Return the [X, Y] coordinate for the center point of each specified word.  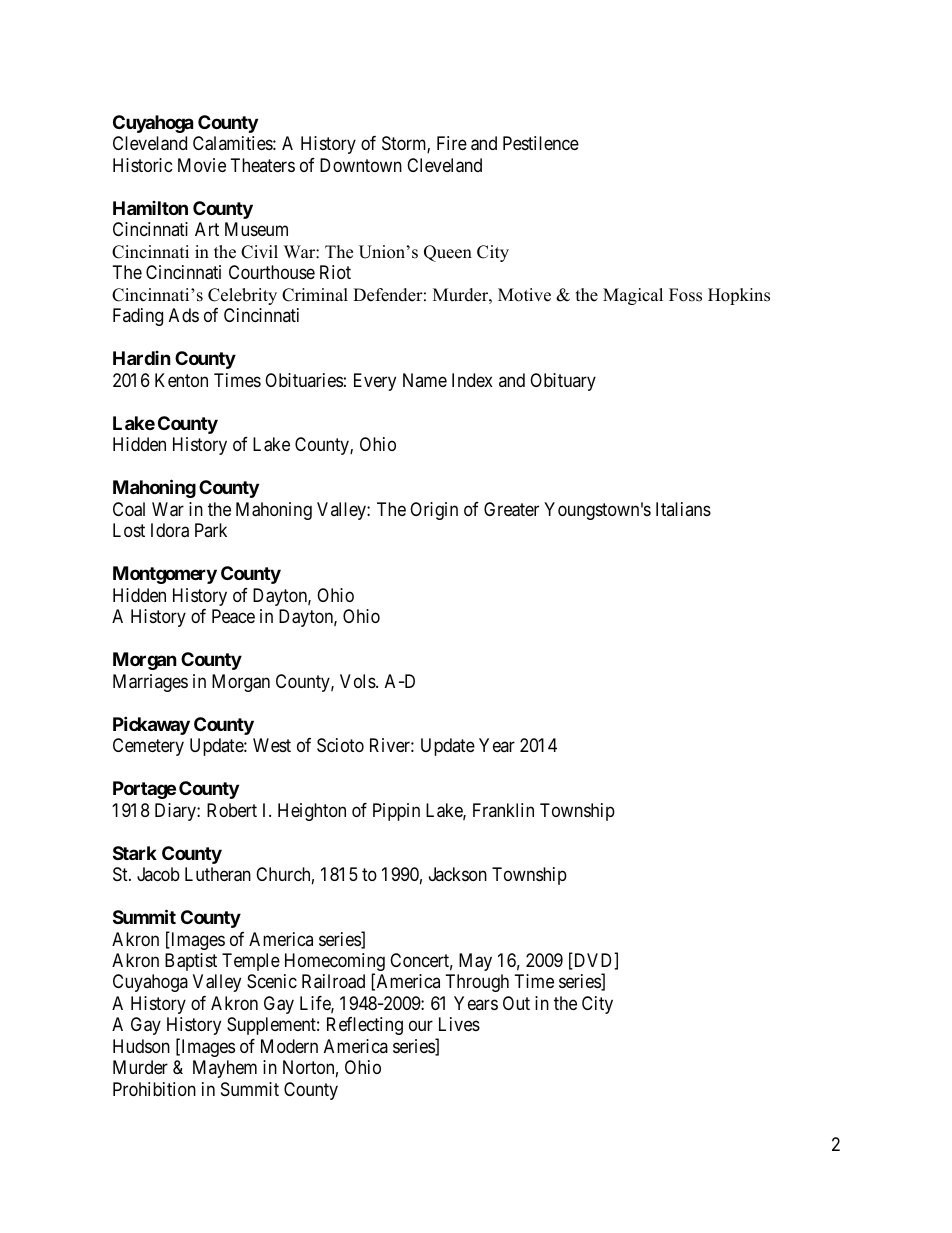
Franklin [503, 810]
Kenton [181, 380]
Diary [176, 812]
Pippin [396, 812]
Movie [202, 165]
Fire [452, 143]
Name [425, 380]
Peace [233, 616]
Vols [358, 681]
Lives [459, 1024]
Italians [683, 509]
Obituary [563, 382]
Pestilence [541, 143]
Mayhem [225, 1069]
